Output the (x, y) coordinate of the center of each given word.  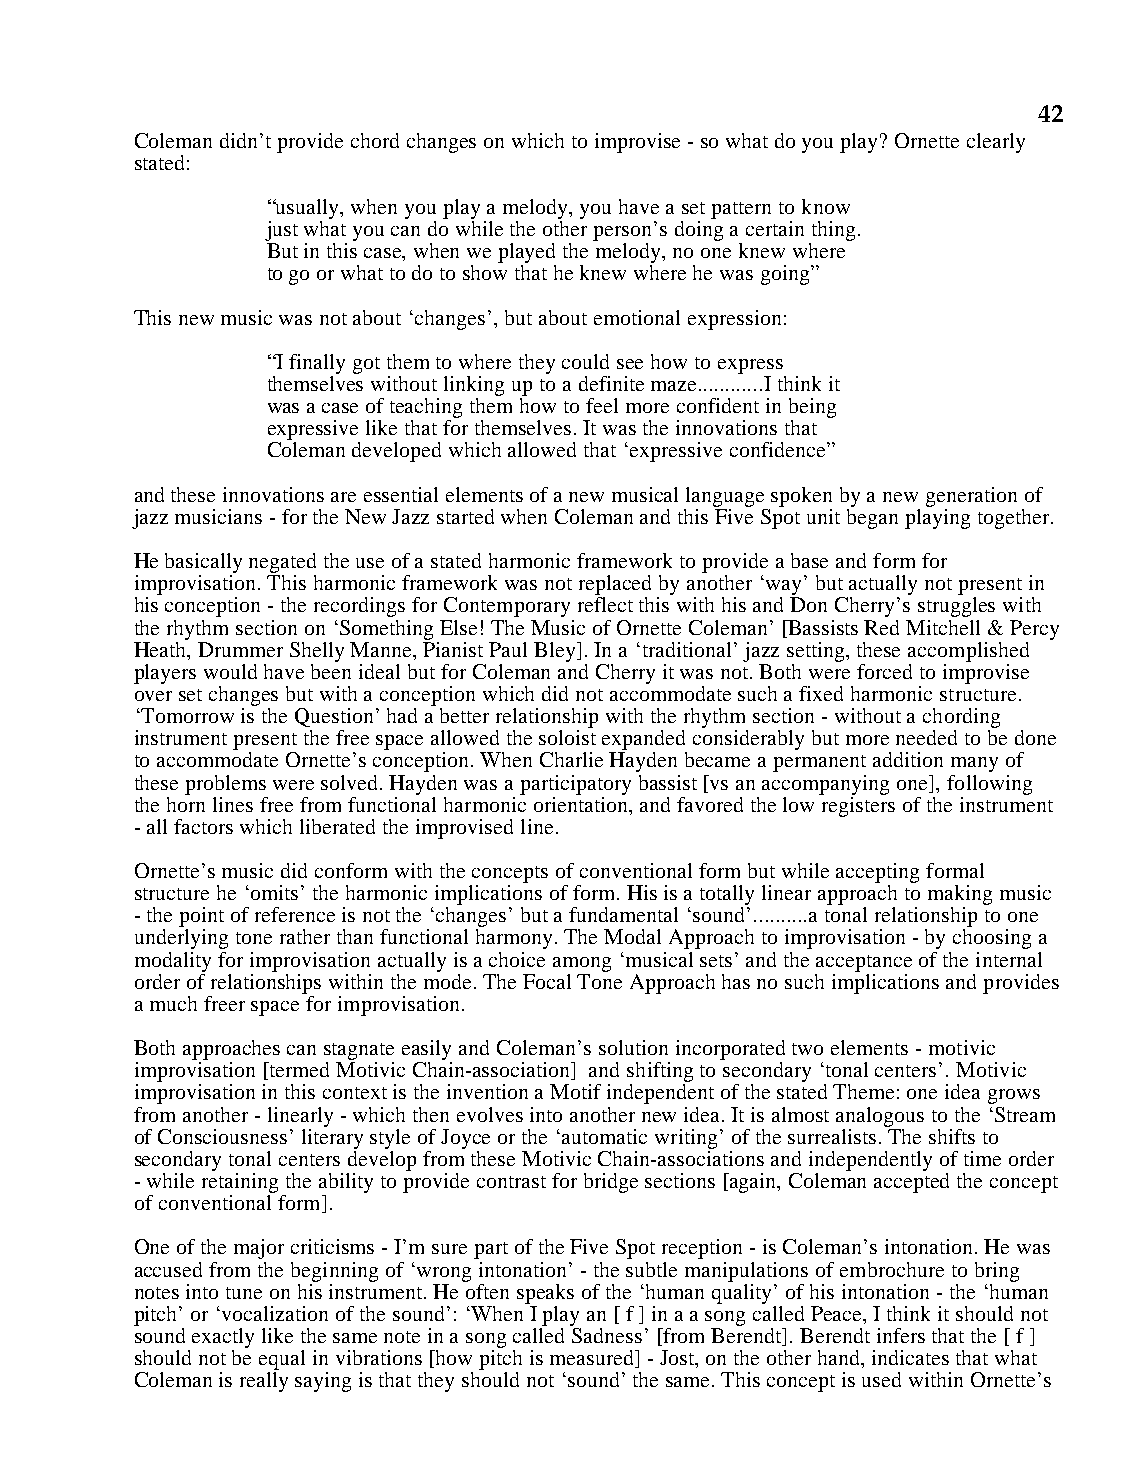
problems (225, 785)
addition (908, 759)
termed (298, 1071)
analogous (880, 1117)
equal (282, 1360)
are (343, 497)
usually (308, 209)
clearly (996, 143)
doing (699, 231)
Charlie (571, 759)
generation (971, 497)
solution (633, 1047)
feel (602, 405)
